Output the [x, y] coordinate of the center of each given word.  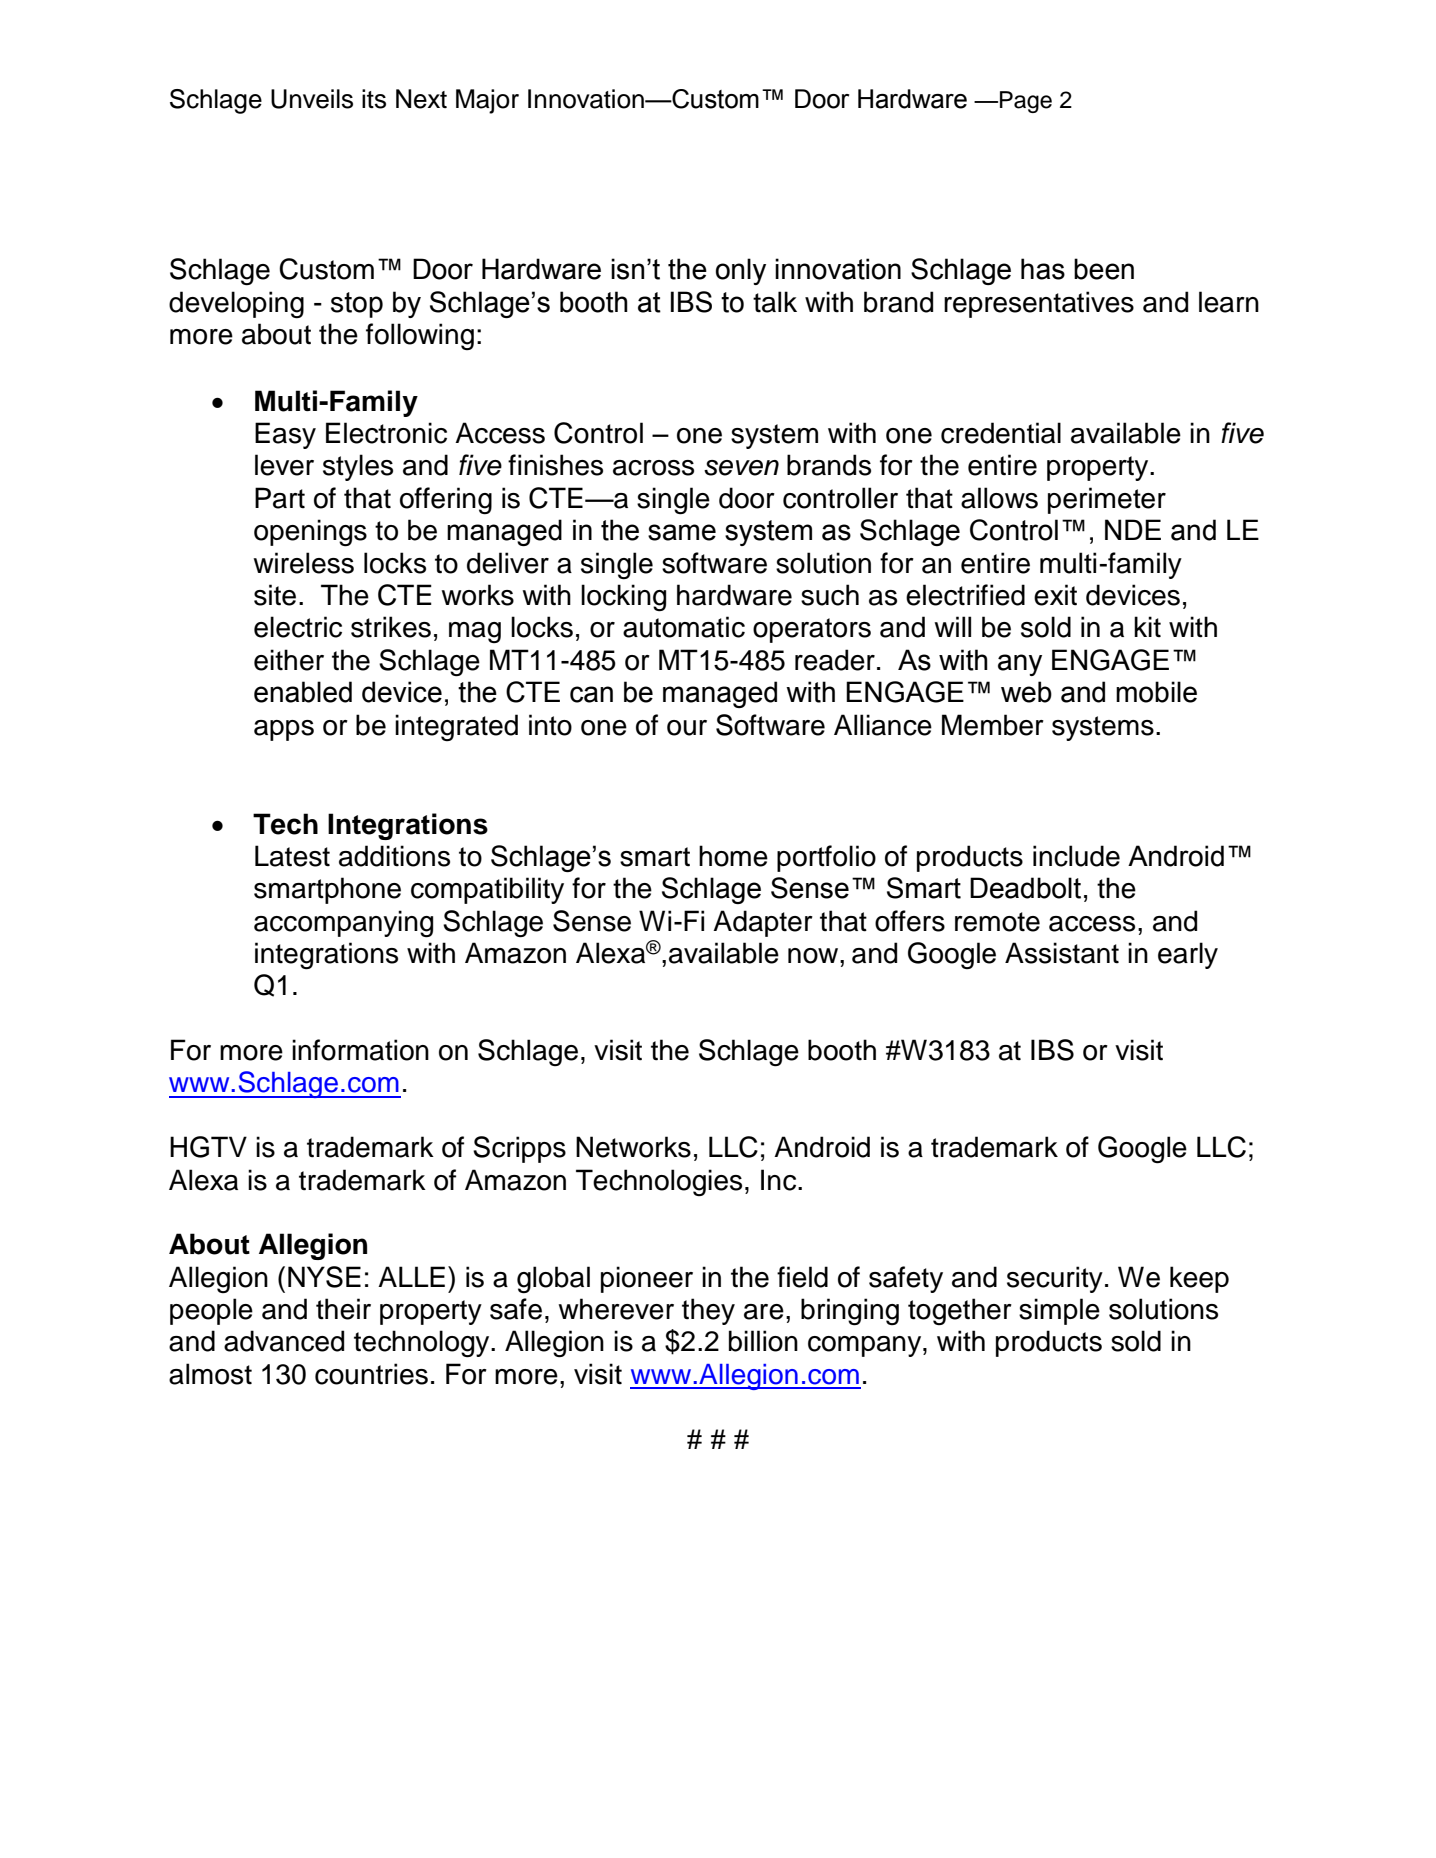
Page [1026, 102]
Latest [292, 856]
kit [1147, 626]
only [741, 271]
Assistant [1062, 953]
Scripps [519, 1149]
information [360, 1050]
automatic [684, 627]
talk [775, 302]
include [1076, 856]
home [733, 856]
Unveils [312, 99]
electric [298, 627]
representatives [1039, 304]
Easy [285, 435]
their [343, 1309]
